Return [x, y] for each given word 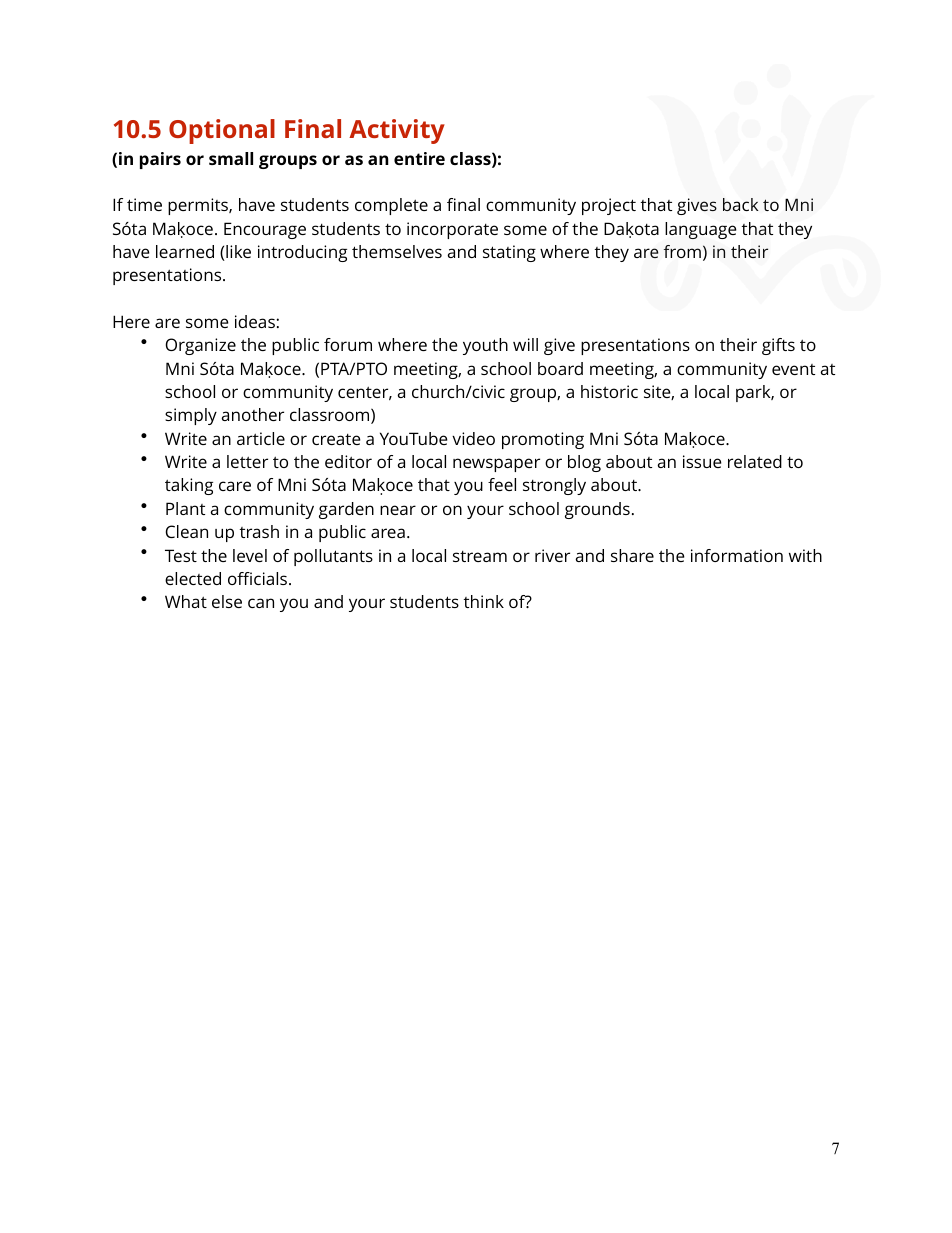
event [793, 369]
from [682, 251]
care [235, 486]
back [740, 204]
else [227, 601]
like [237, 253]
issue [702, 461]
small [231, 158]
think [484, 601]
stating [509, 253]
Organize [200, 346]
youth [485, 346]
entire [419, 158]
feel [502, 484]
